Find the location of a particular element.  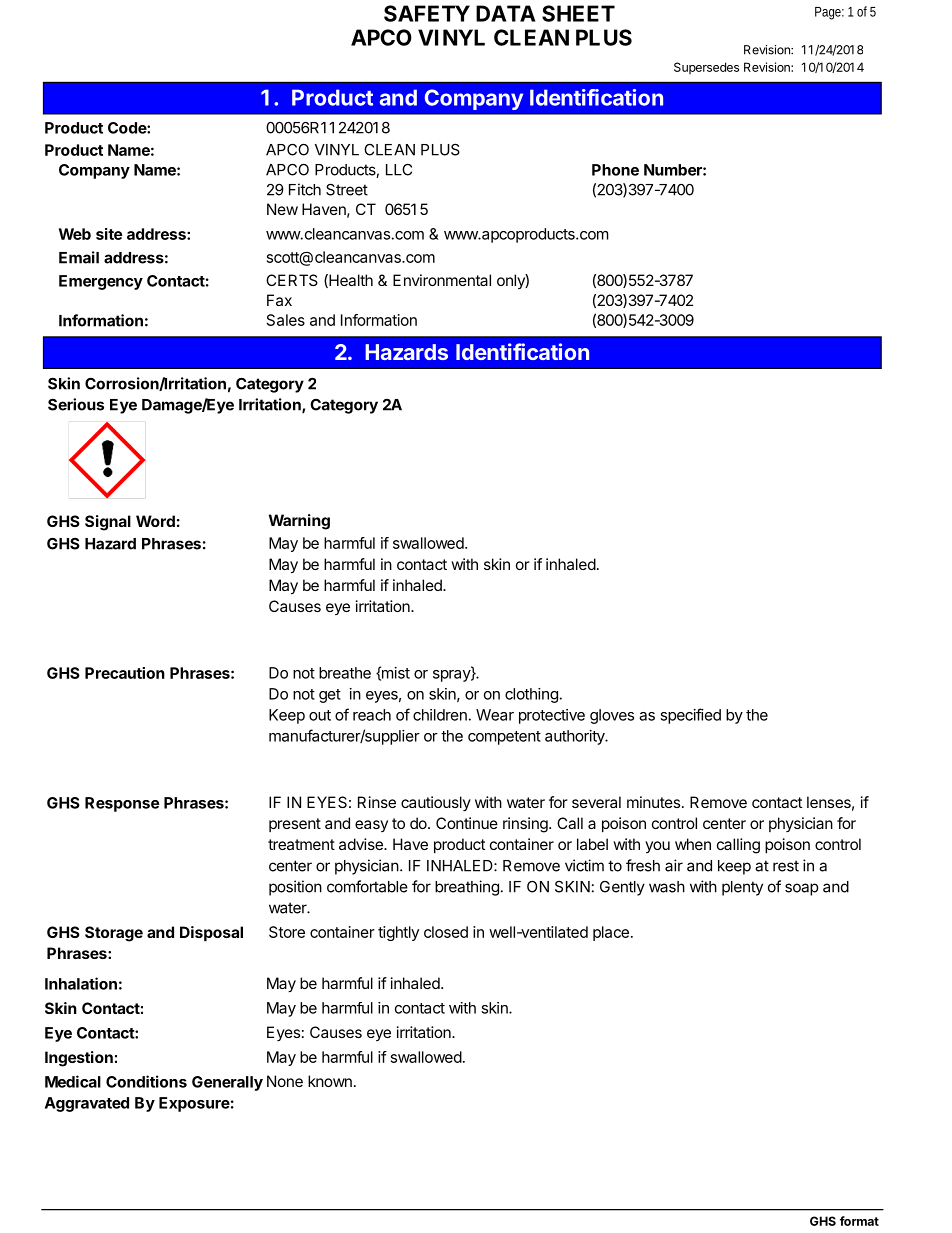

specified is located at coordinates (690, 716).
